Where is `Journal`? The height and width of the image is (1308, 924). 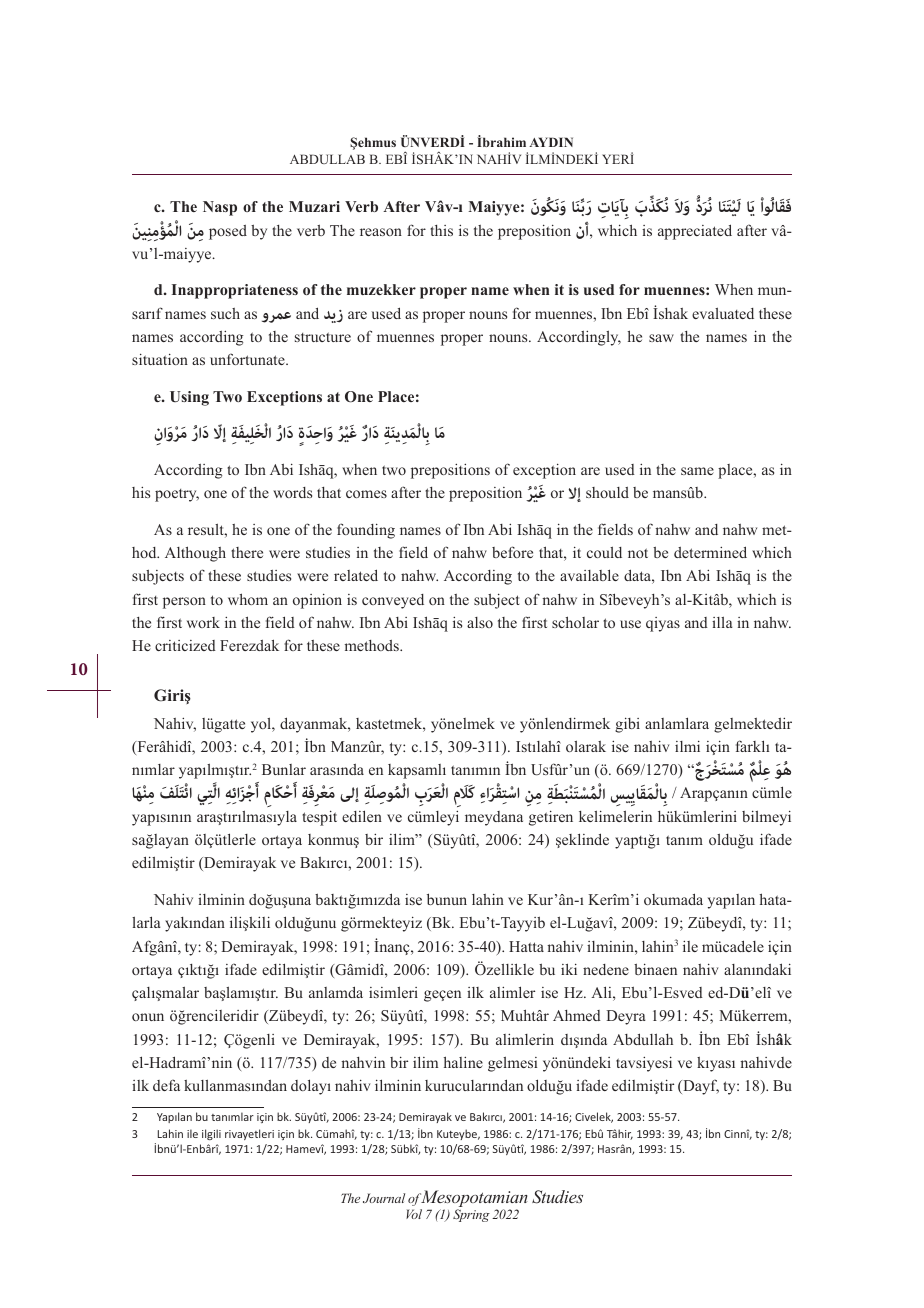 Journal is located at coordinates (384, 1198).
